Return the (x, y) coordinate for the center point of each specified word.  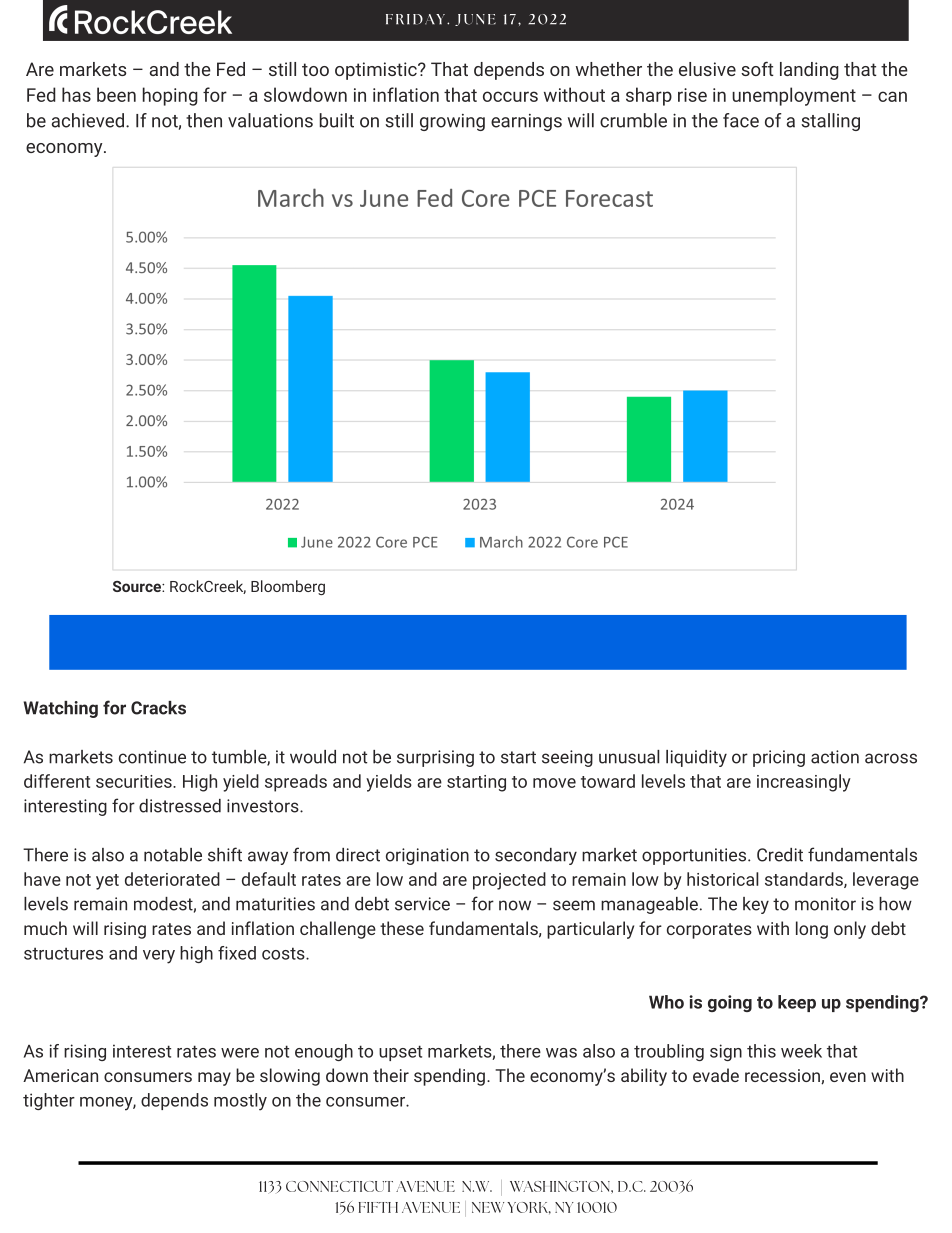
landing (809, 71)
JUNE (475, 20)
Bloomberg (288, 587)
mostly (240, 1102)
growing (452, 122)
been (116, 94)
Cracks (158, 708)
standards (805, 880)
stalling (830, 122)
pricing (779, 758)
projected (509, 881)
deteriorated (172, 879)
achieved (88, 120)
